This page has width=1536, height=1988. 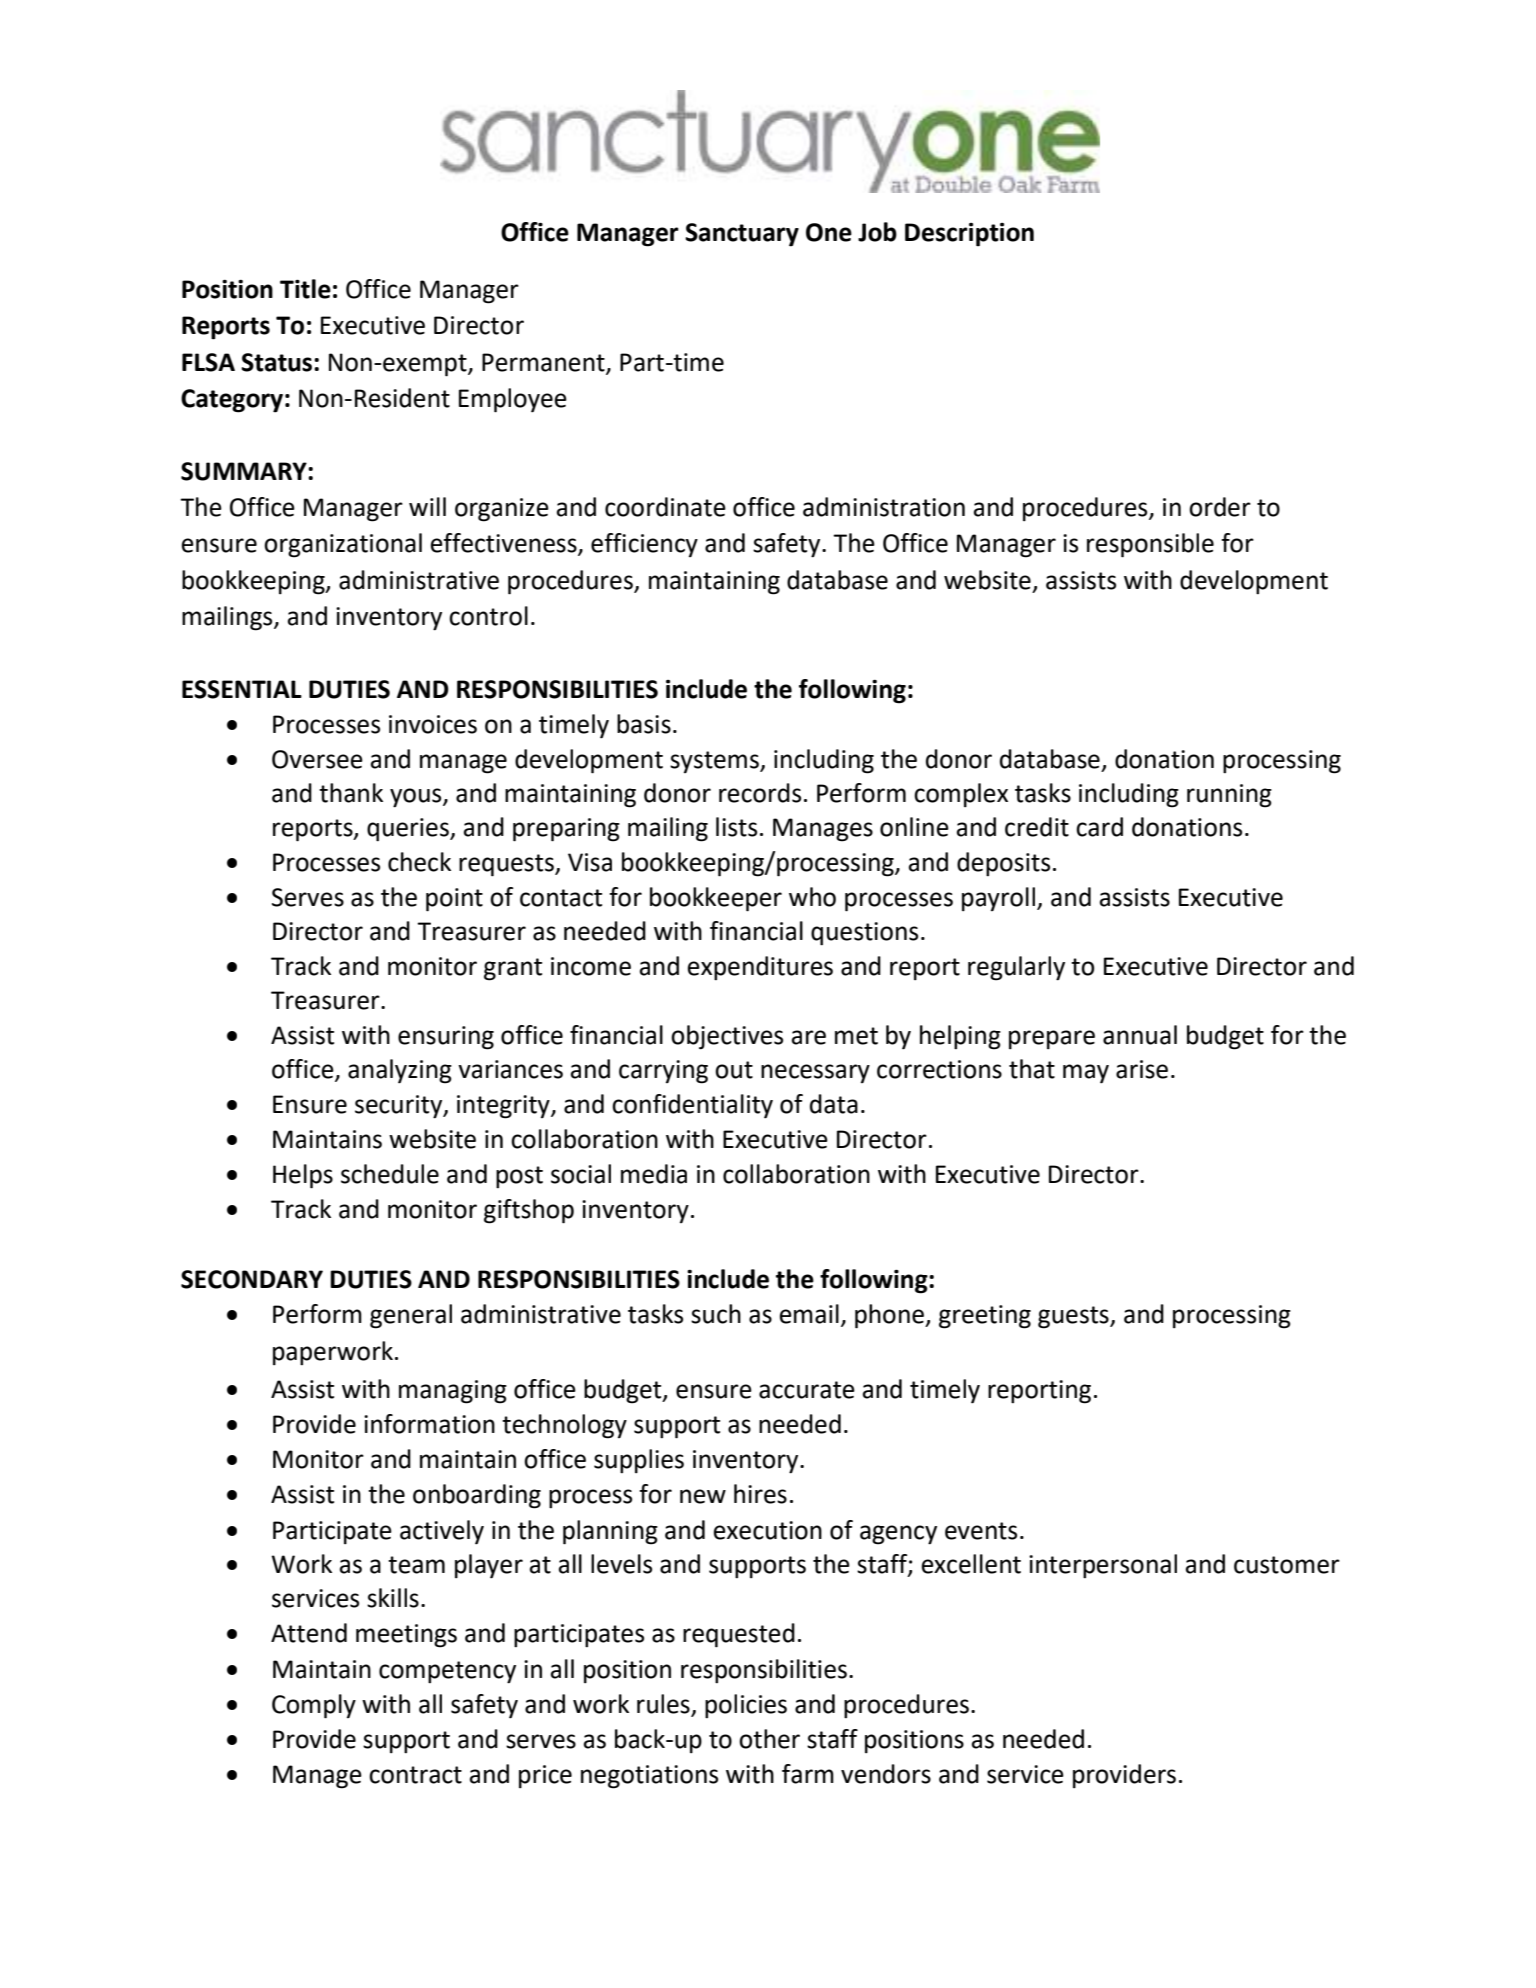 What do you see at coordinates (400, 1071) in the page?
I see `analyzing` at bounding box center [400, 1071].
